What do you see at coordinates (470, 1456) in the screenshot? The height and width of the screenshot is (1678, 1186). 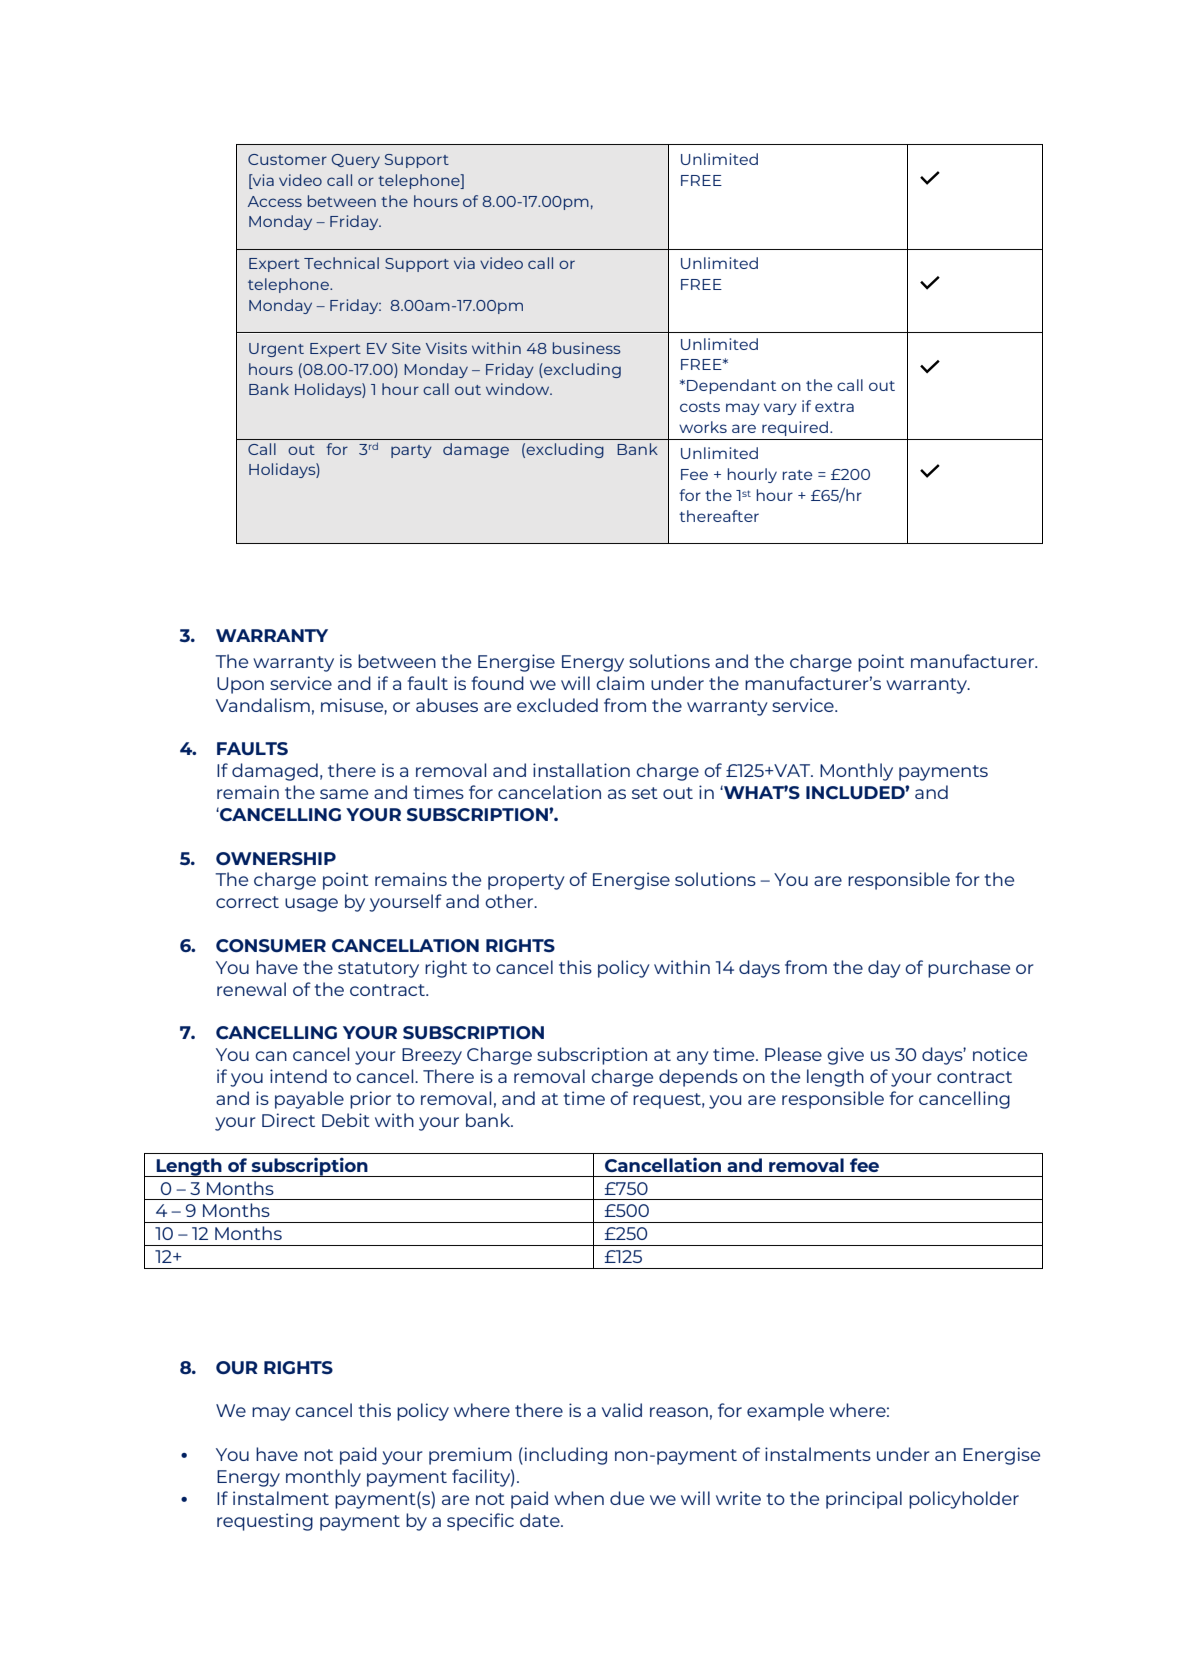 I see `premium` at bounding box center [470, 1456].
